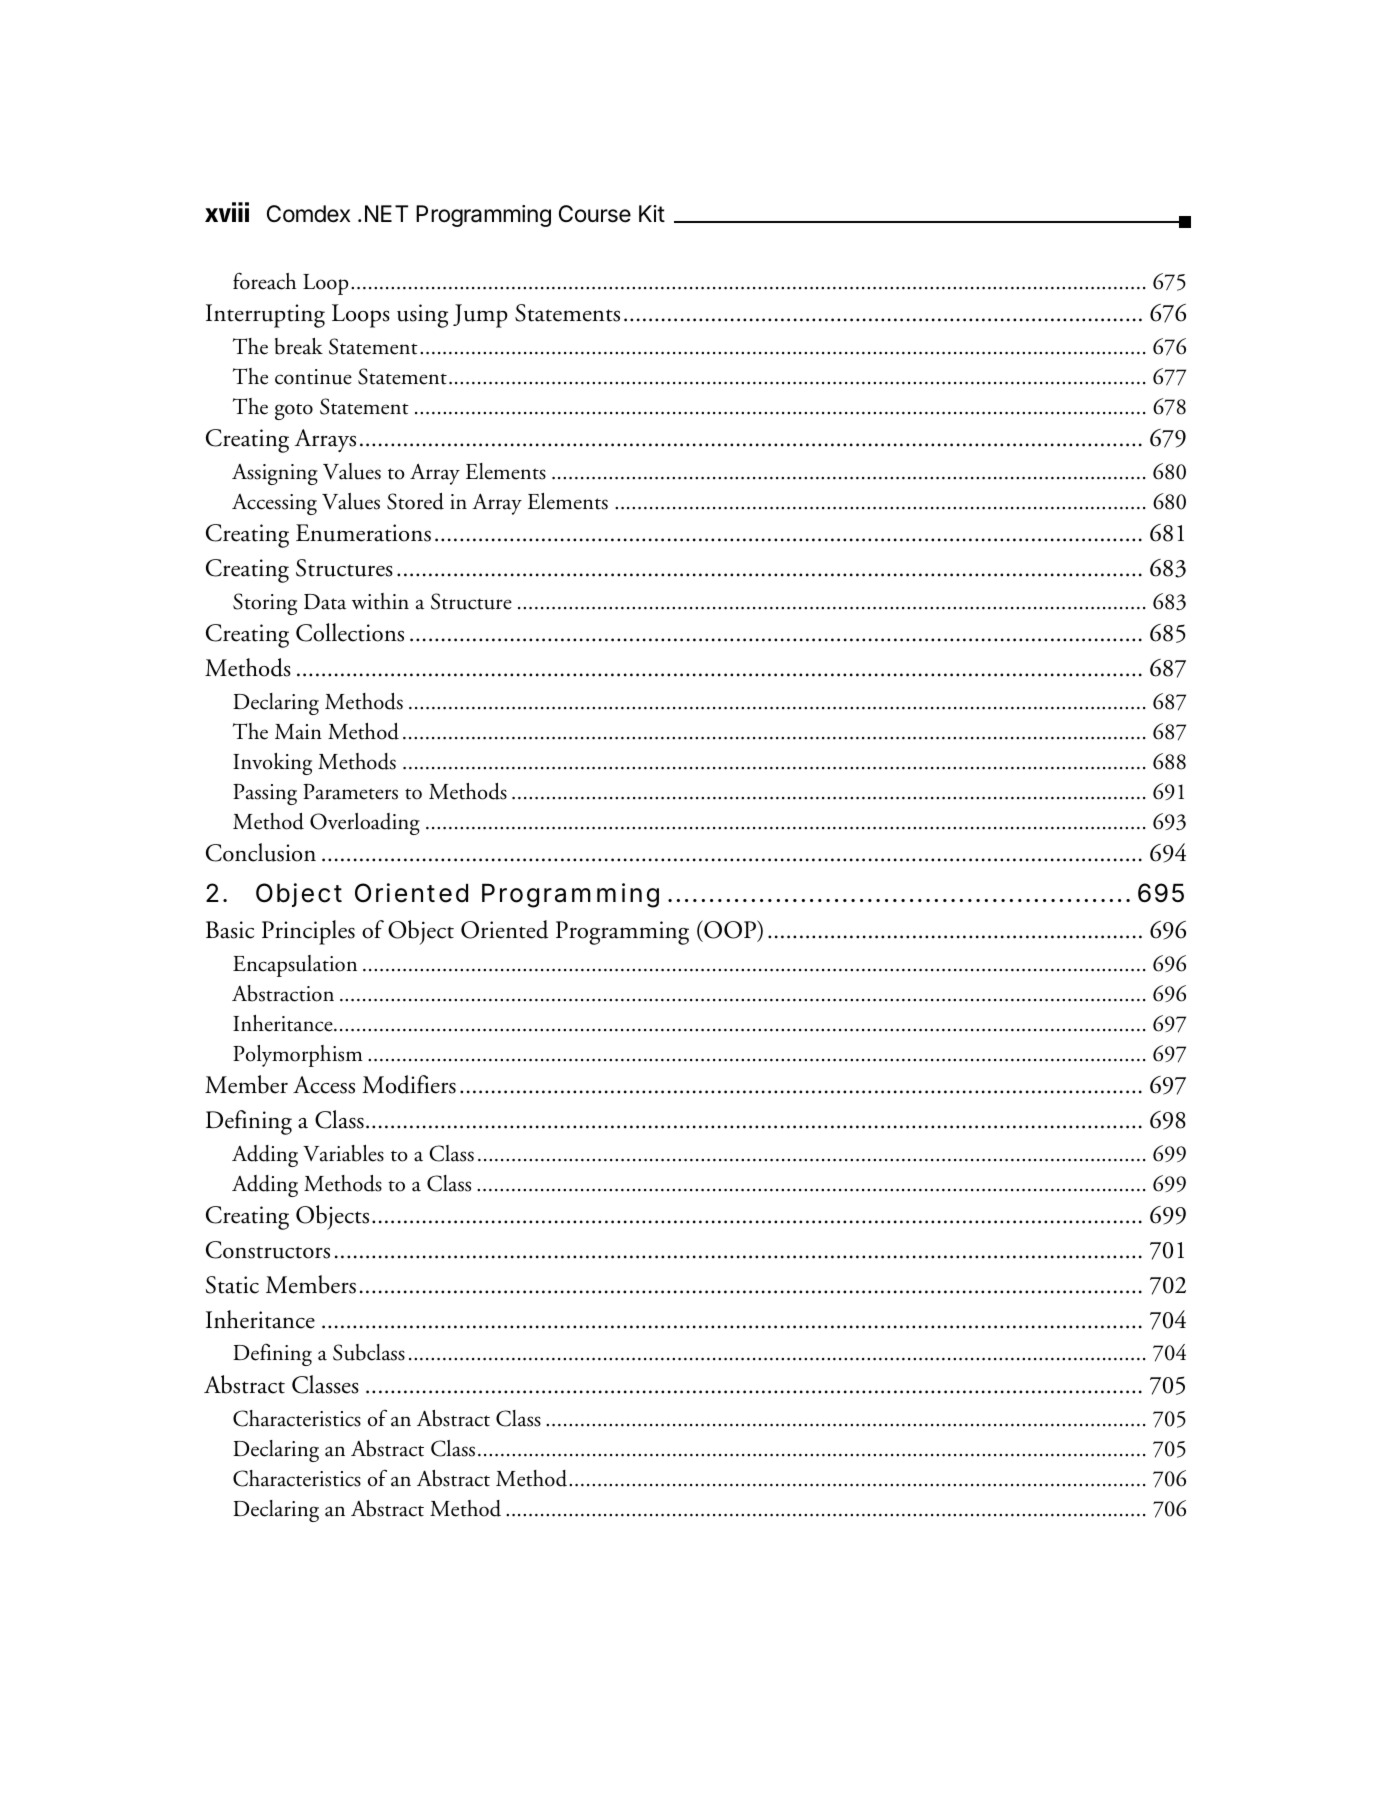  I want to click on Course, so click(595, 214).
